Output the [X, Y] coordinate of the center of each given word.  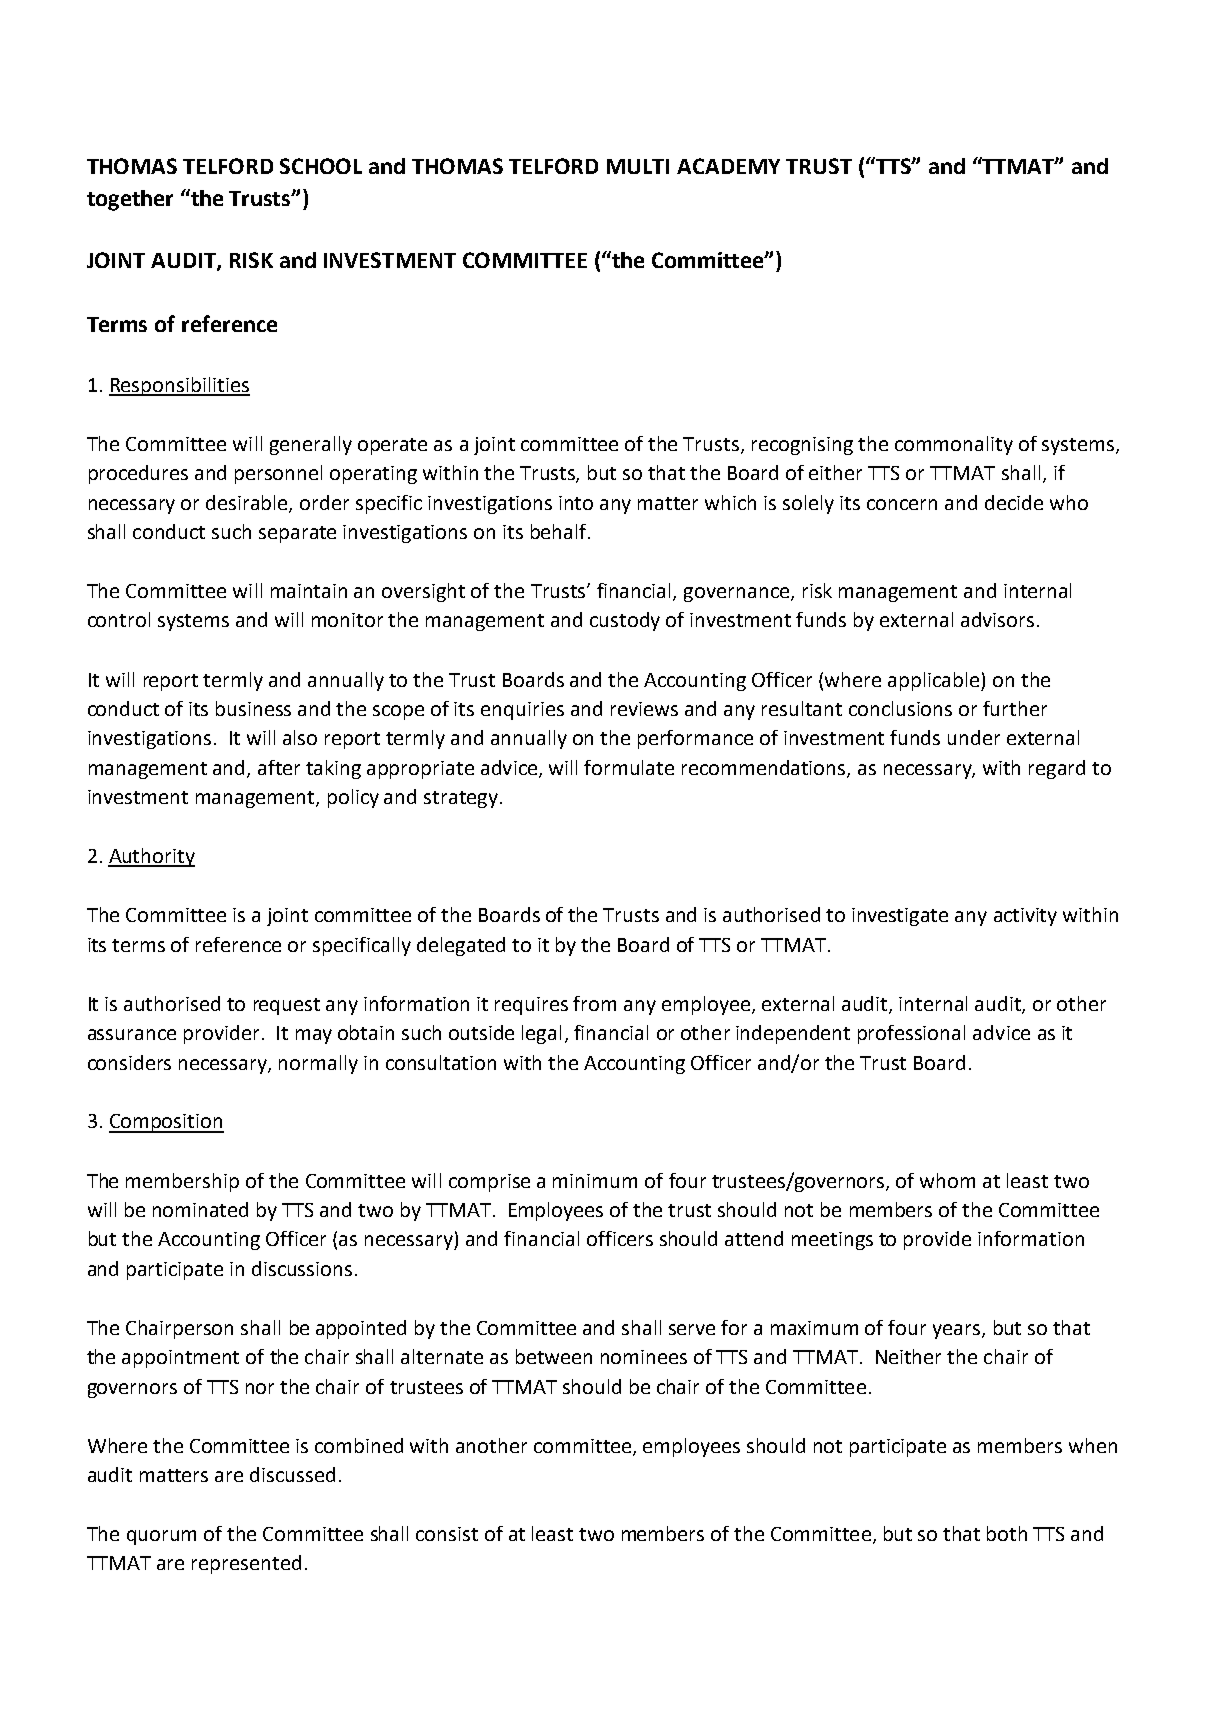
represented [246, 1564]
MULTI [638, 166]
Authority [151, 857]
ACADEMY [728, 166]
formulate [629, 767]
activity [1025, 917]
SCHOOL [321, 166]
